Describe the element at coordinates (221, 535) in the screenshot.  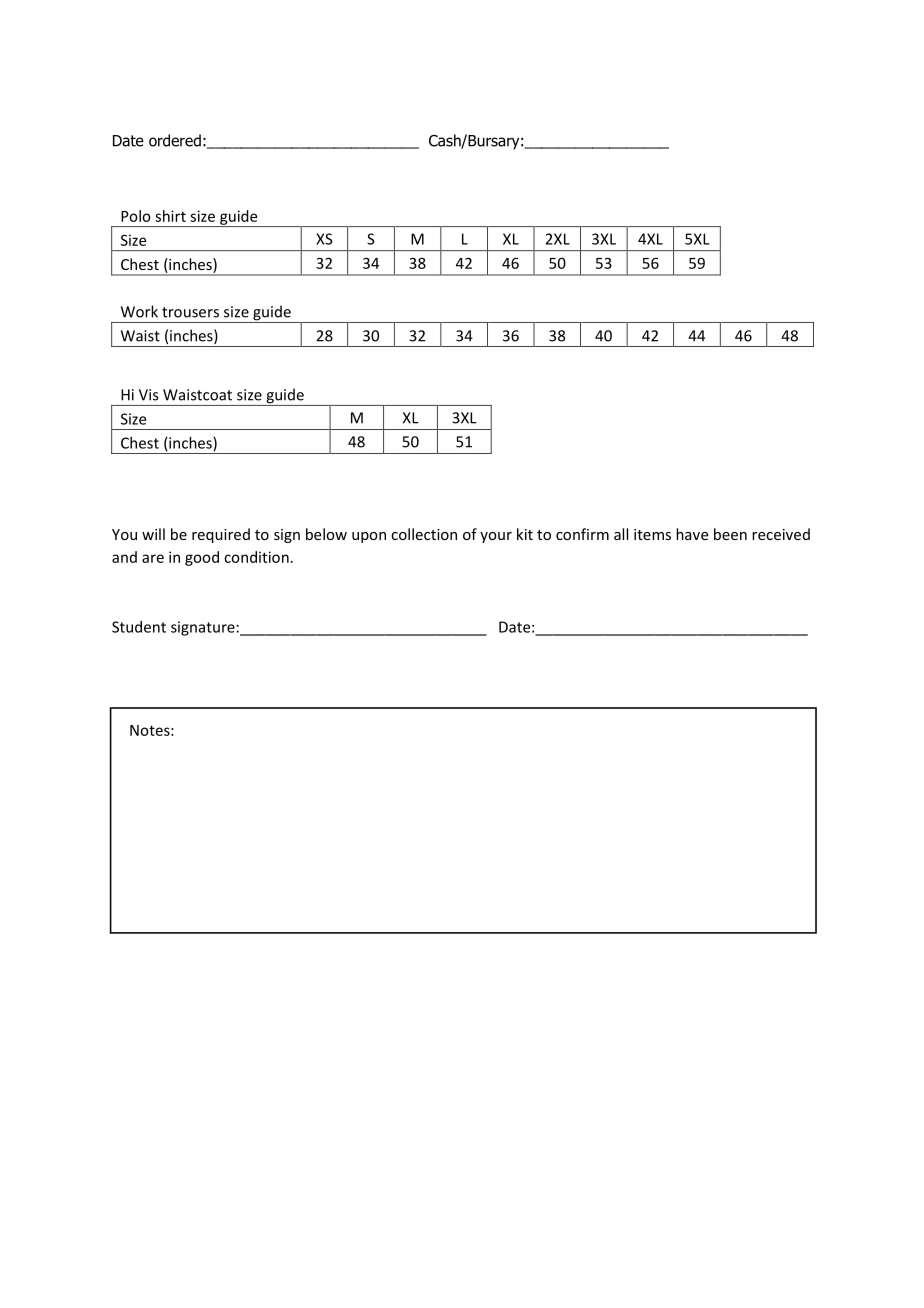
I see `required` at that location.
